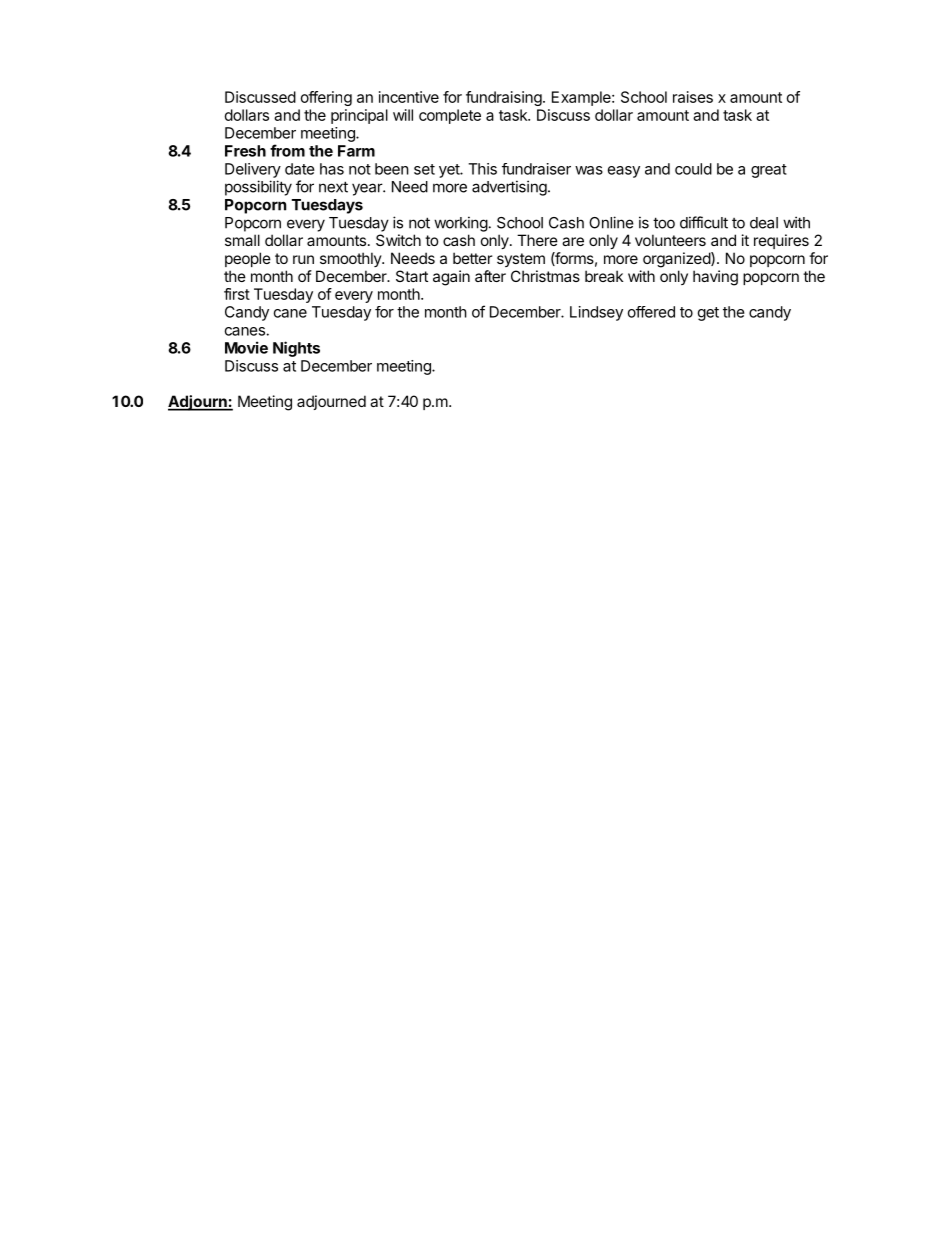  Describe the element at coordinates (708, 314) in the screenshot. I see `get` at that location.
